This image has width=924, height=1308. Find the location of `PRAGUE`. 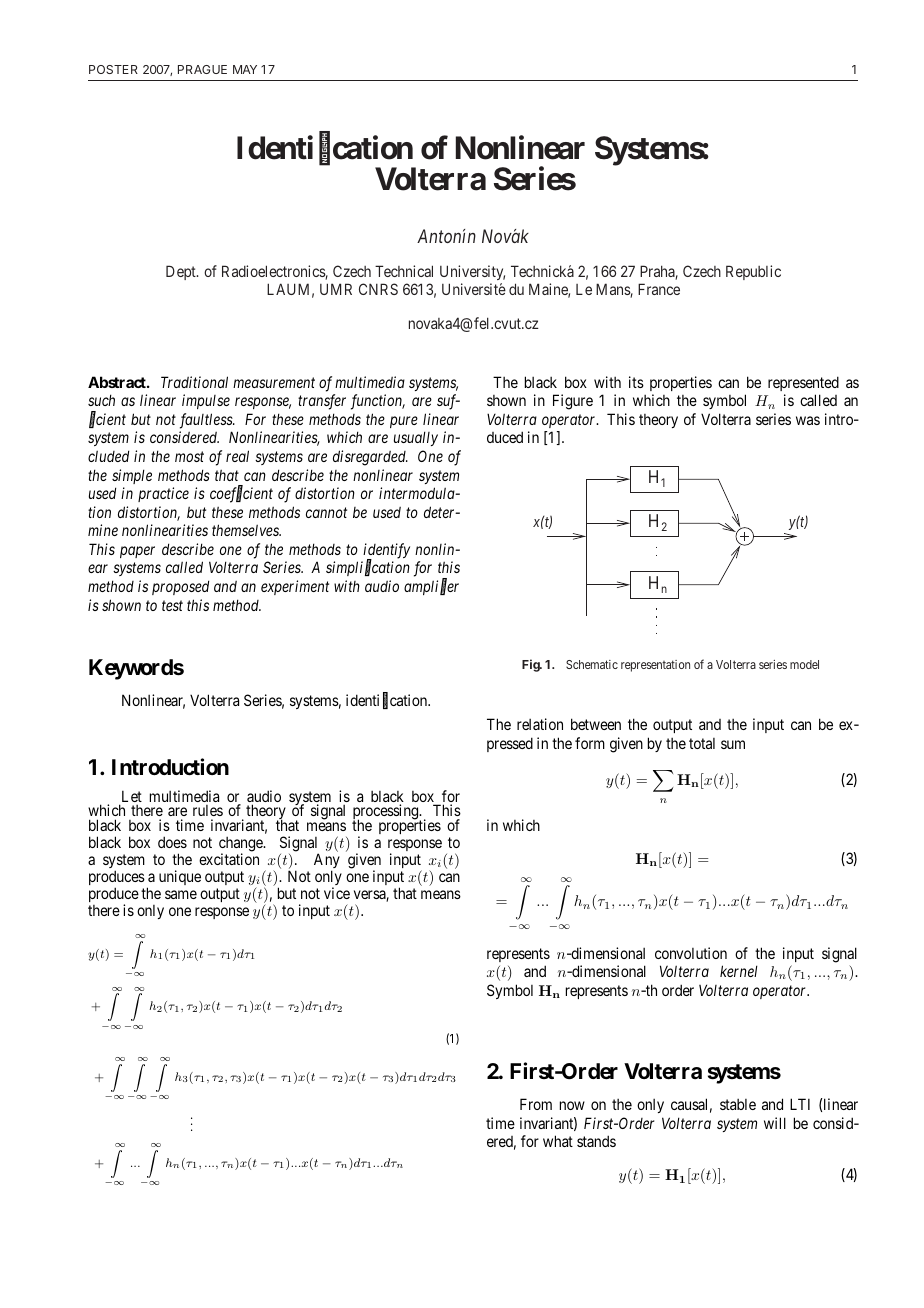

PRAGUE is located at coordinates (202, 69).
